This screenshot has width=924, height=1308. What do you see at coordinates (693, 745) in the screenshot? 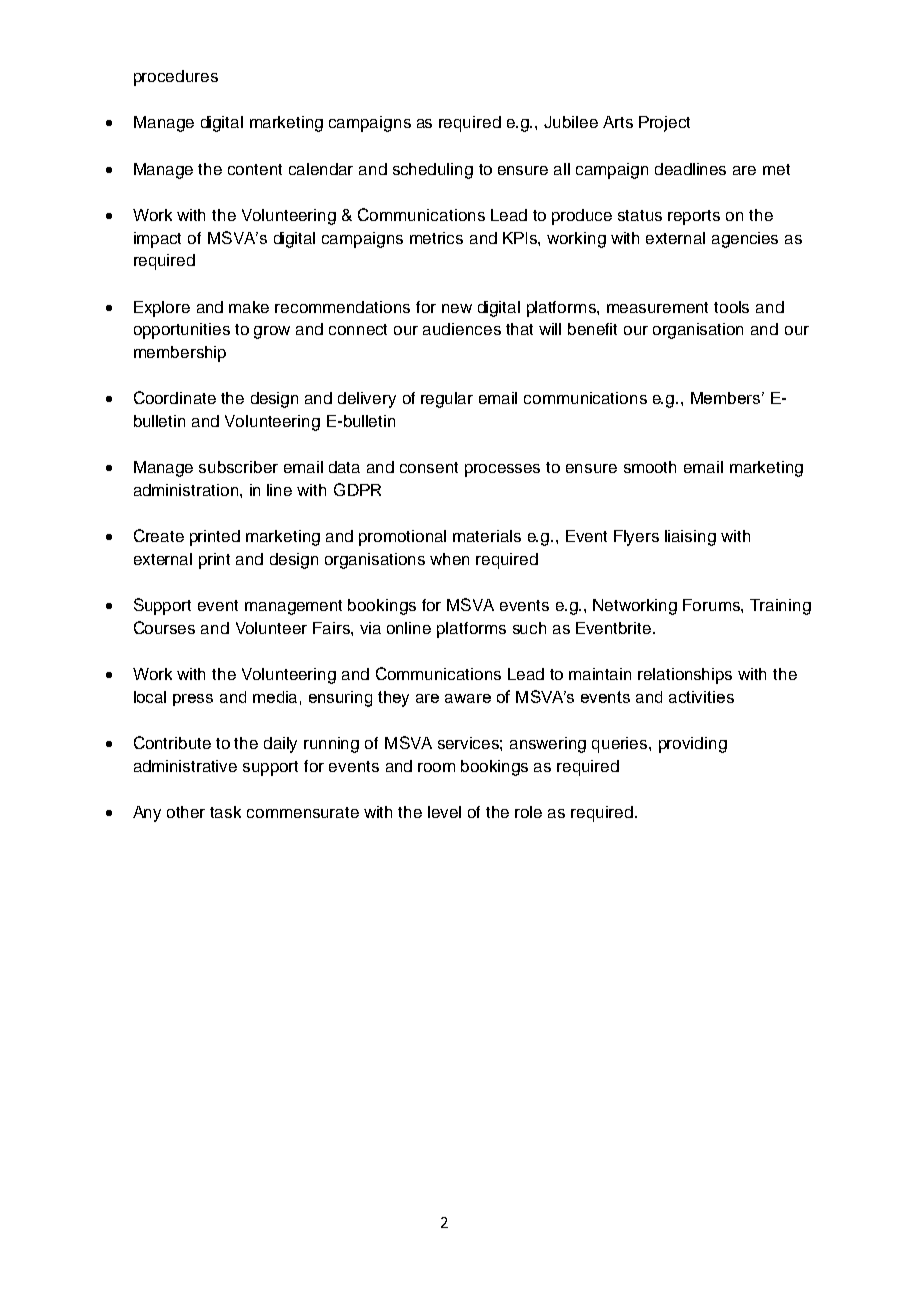
I see `providing` at bounding box center [693, 745].
